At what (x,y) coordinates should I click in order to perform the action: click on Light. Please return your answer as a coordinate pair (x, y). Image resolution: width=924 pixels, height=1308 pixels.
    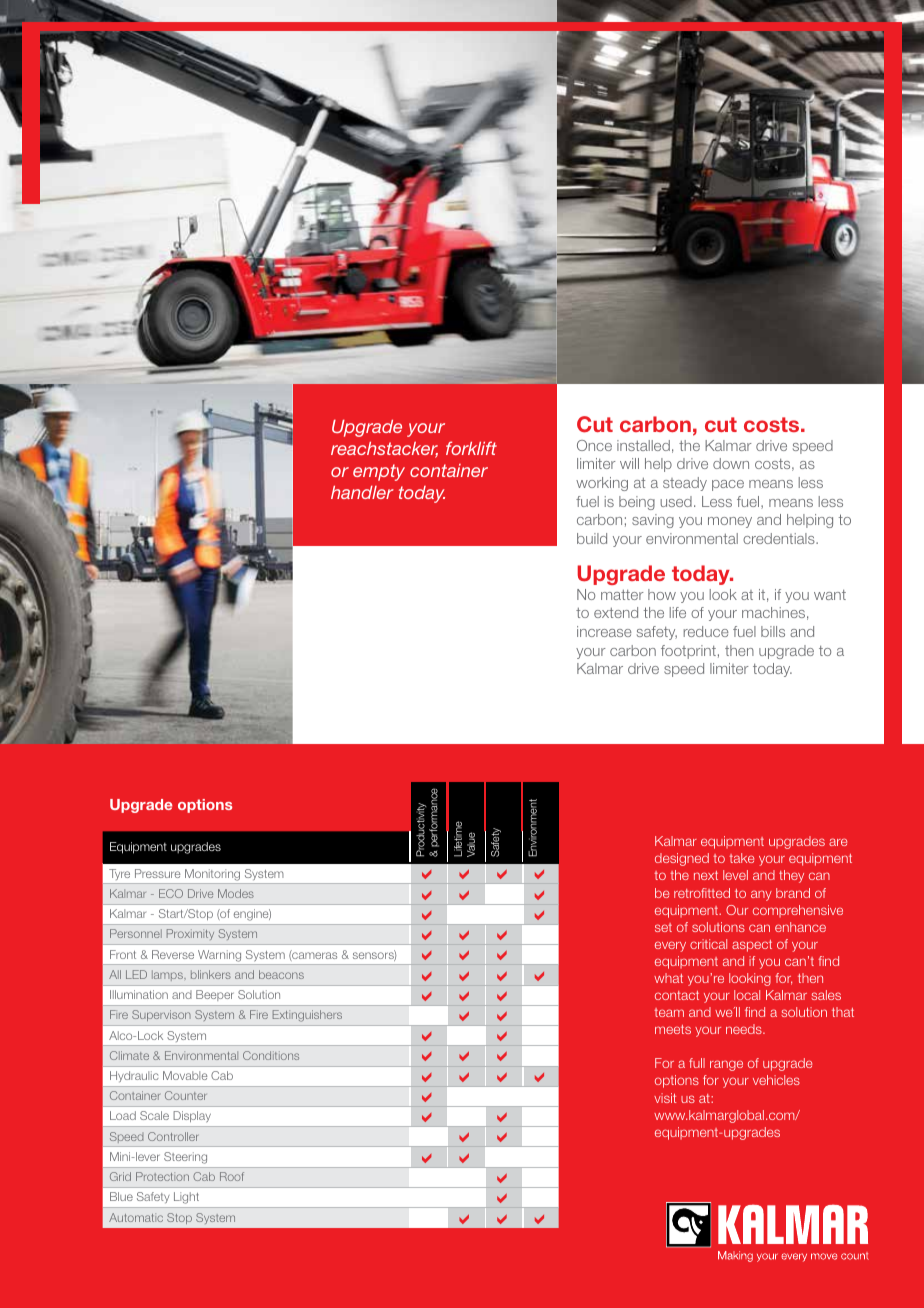
    Looking at the image, I should click on (186, 1198).
